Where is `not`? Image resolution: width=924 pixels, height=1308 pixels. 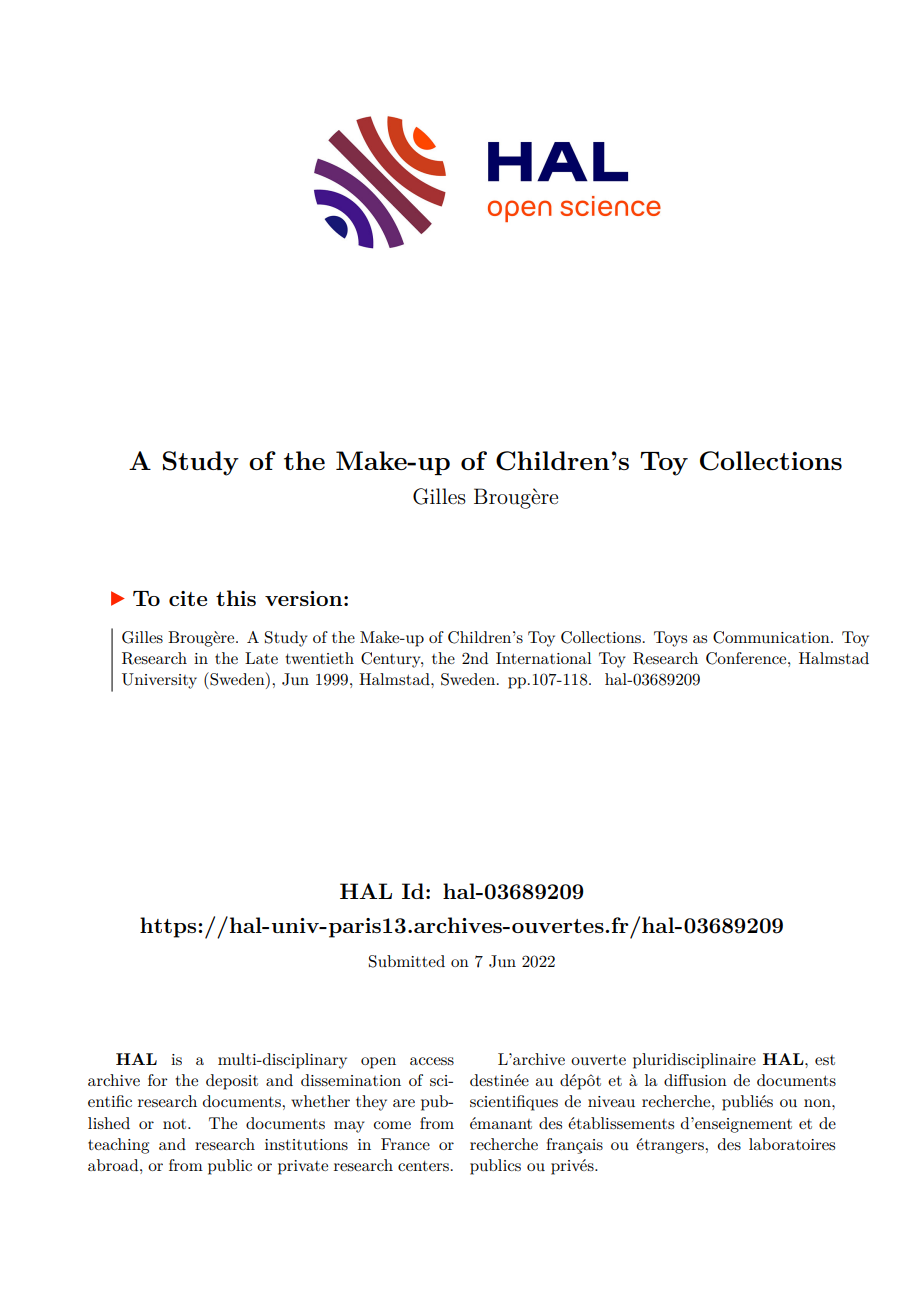
not is located at coordinates (176, 1124).
